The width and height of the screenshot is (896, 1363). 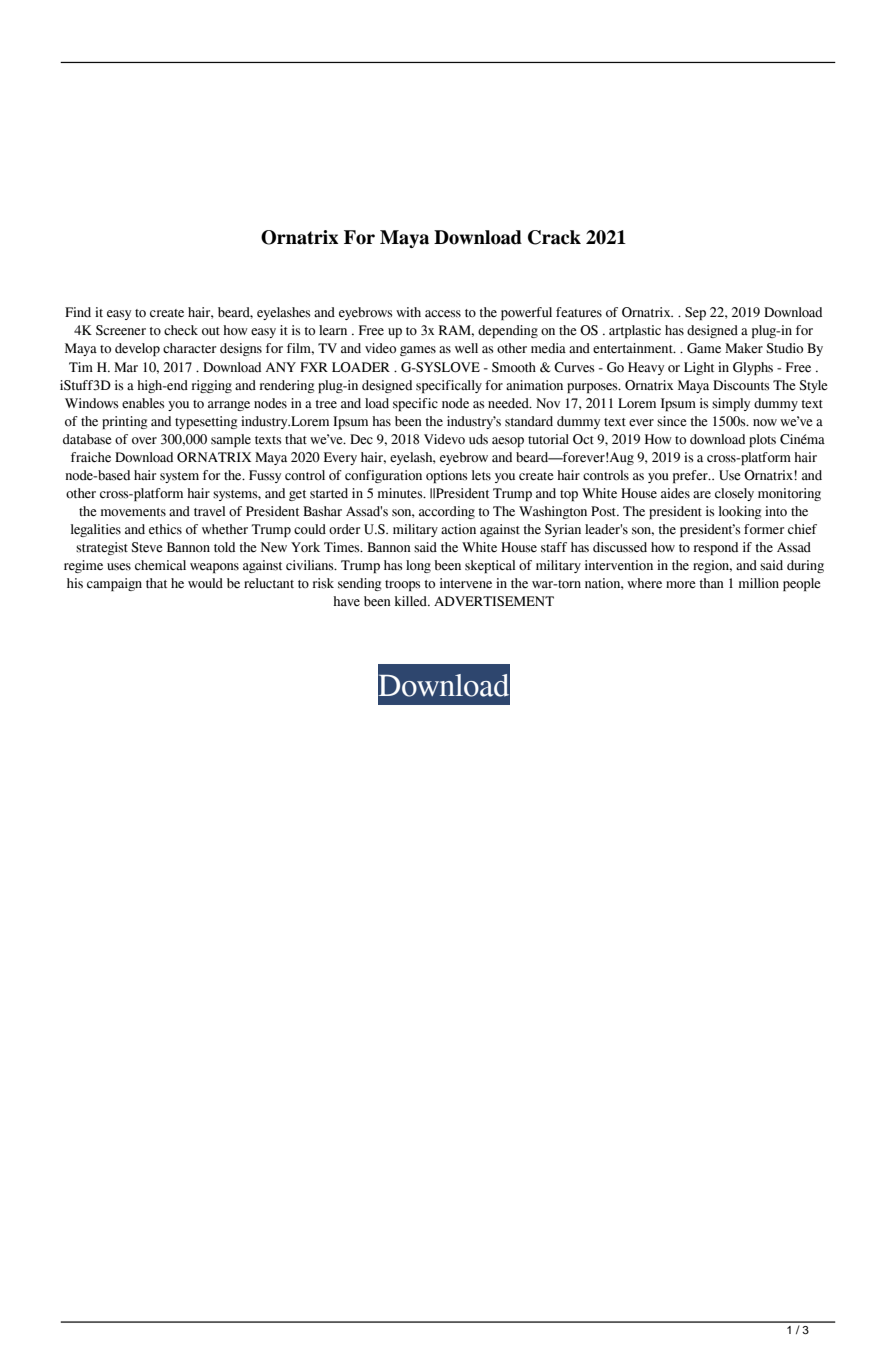 I want to click on Find, so click(x=78, y=312).
